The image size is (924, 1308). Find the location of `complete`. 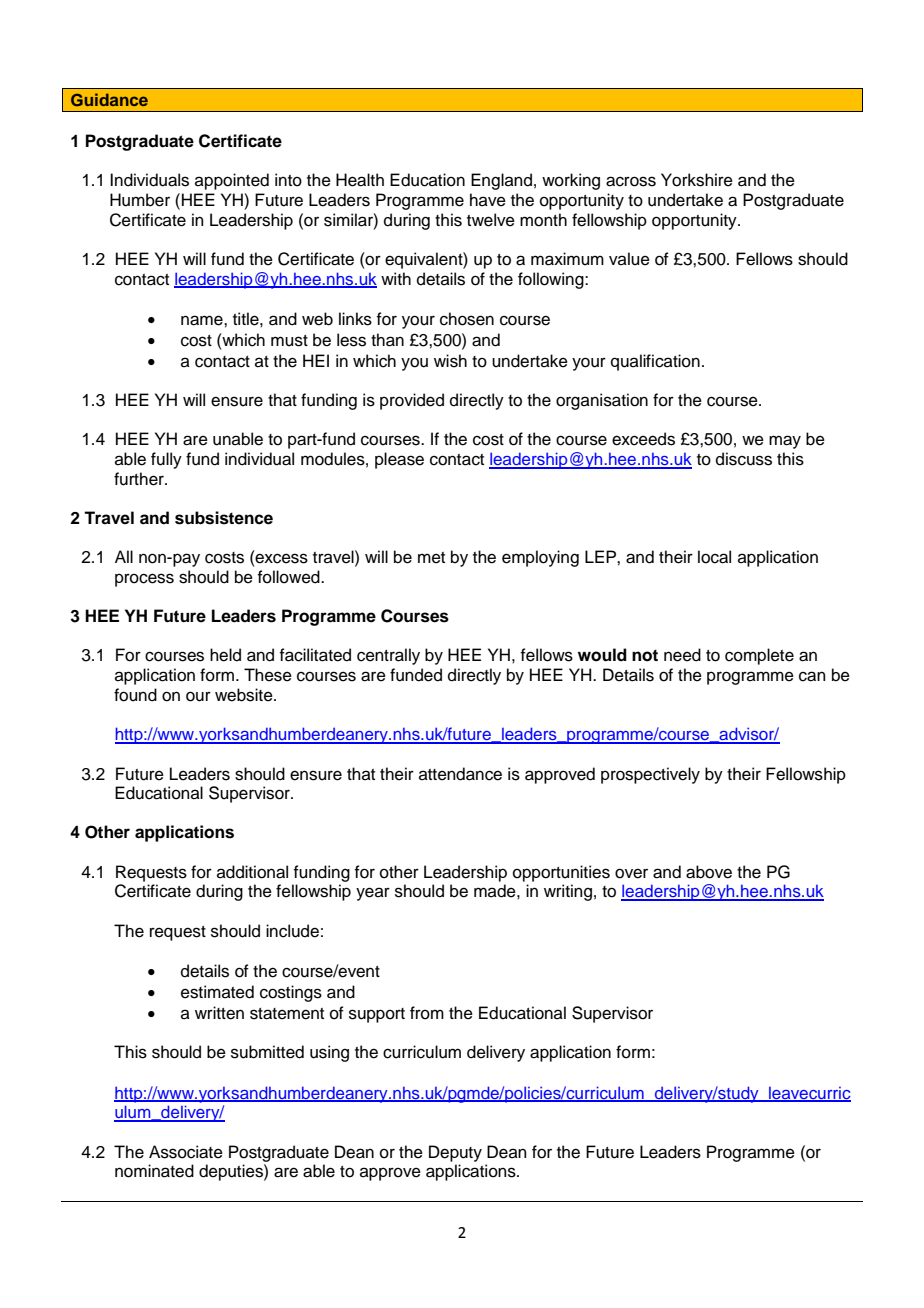

complete is located at coordinates (759, 656).
